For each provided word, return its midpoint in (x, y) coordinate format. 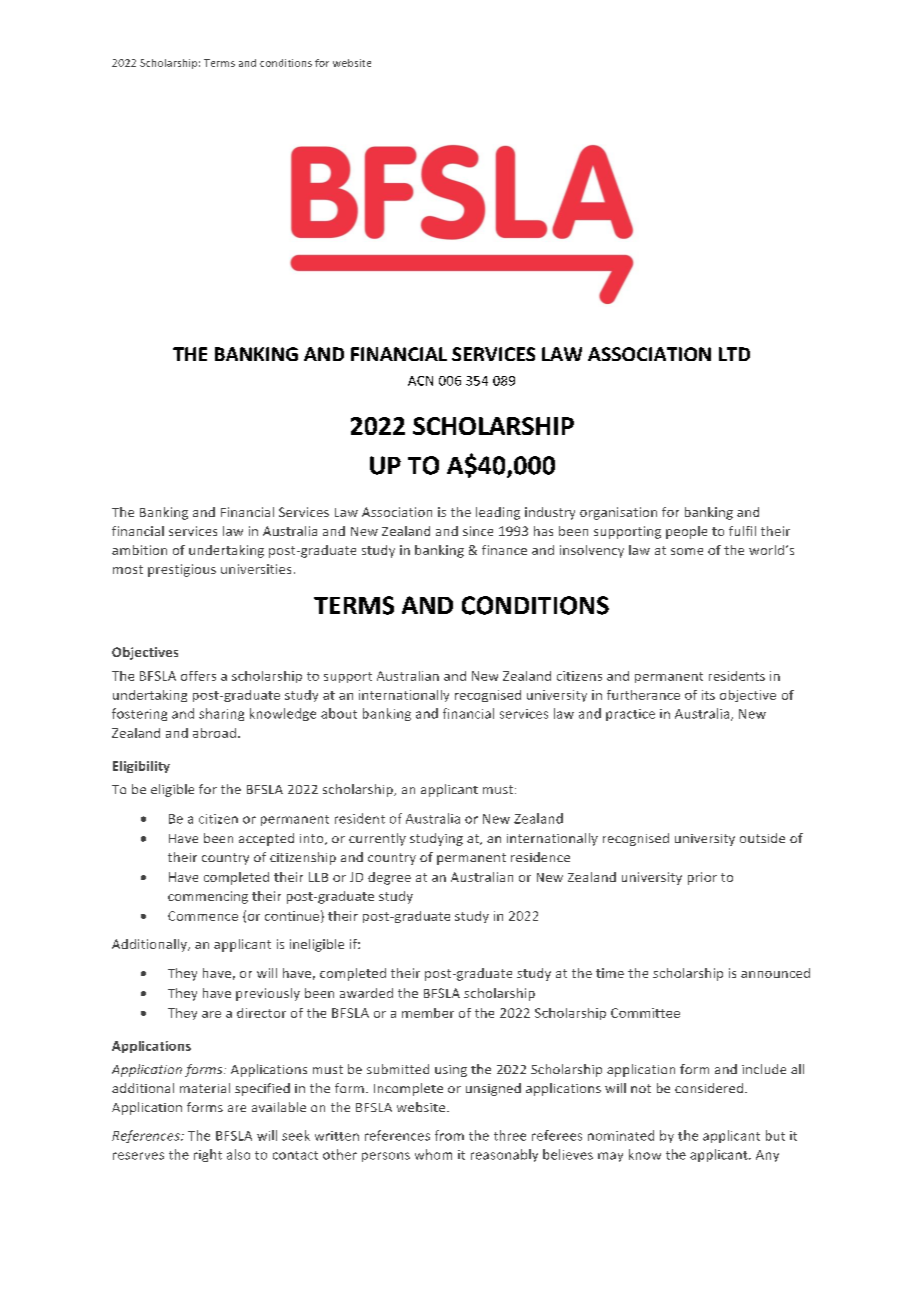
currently (377, 839)
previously (268, 994)
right (208, 1155)
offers (198, 676)
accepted (266, 839)
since (478, 531)
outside (762, 838)
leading (498, 513)
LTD (734, 354)
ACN (420, 381)
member (428, 1013)
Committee (645, 1013)
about (339, 713)
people (686, 532)
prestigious (182, 570)
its (708, 695)
